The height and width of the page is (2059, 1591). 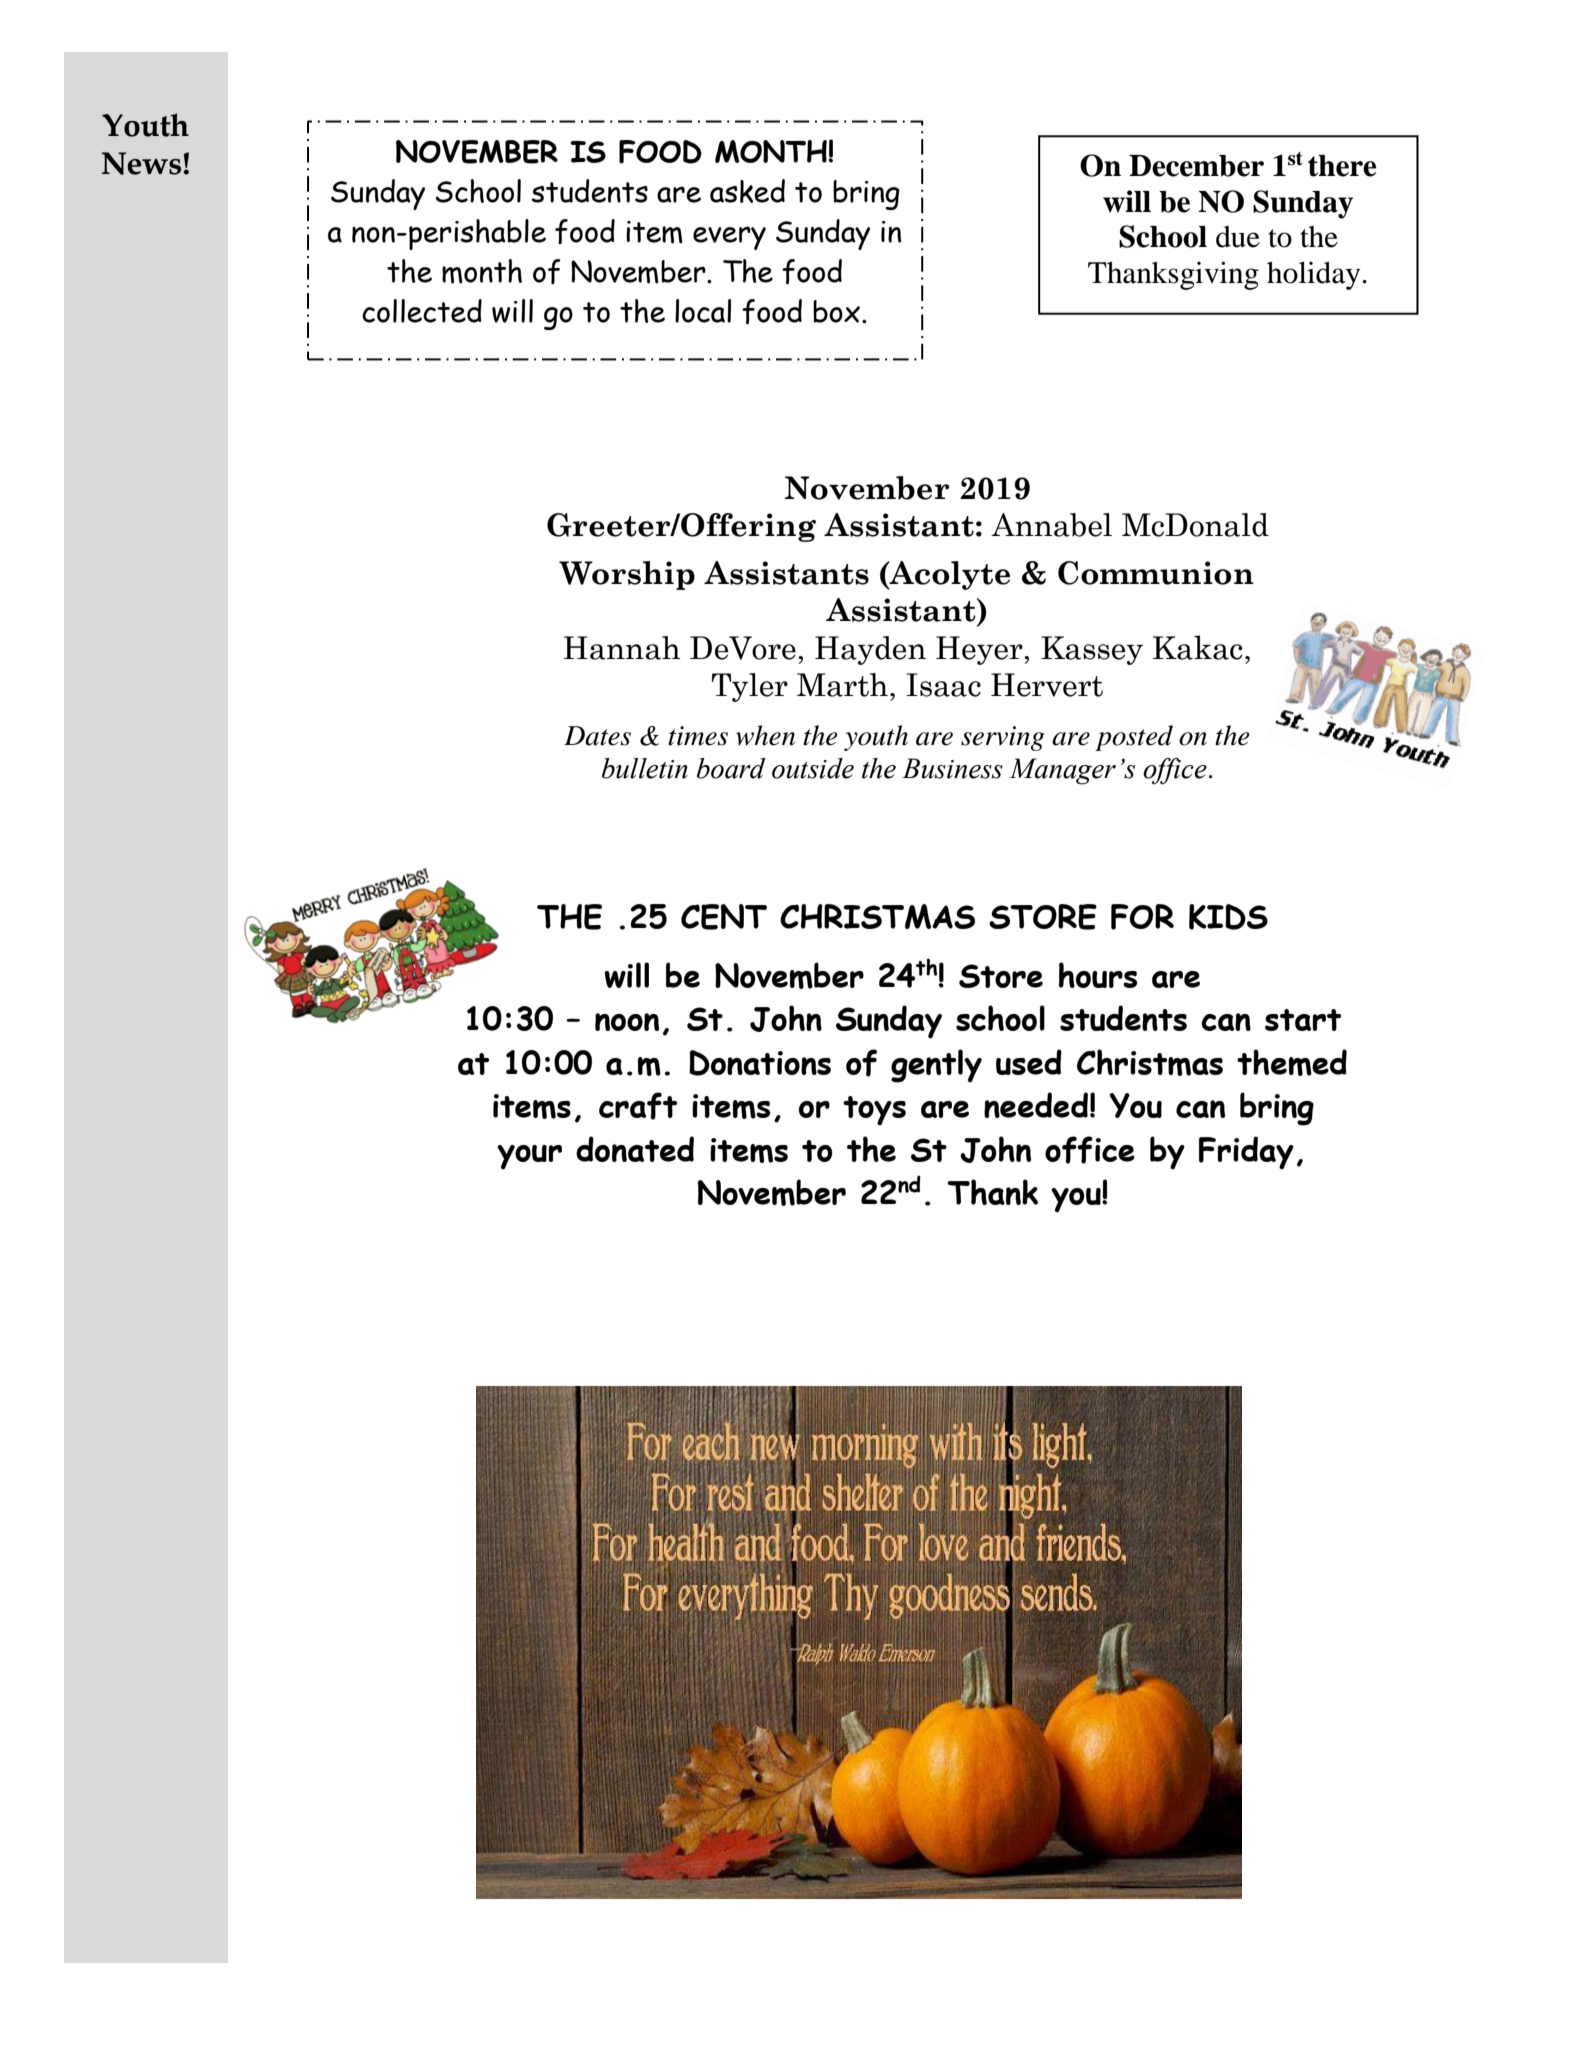 What do you see at coordinates (622, 648) in the page?
I see `Hannah` at bounding box center [622, 648].
